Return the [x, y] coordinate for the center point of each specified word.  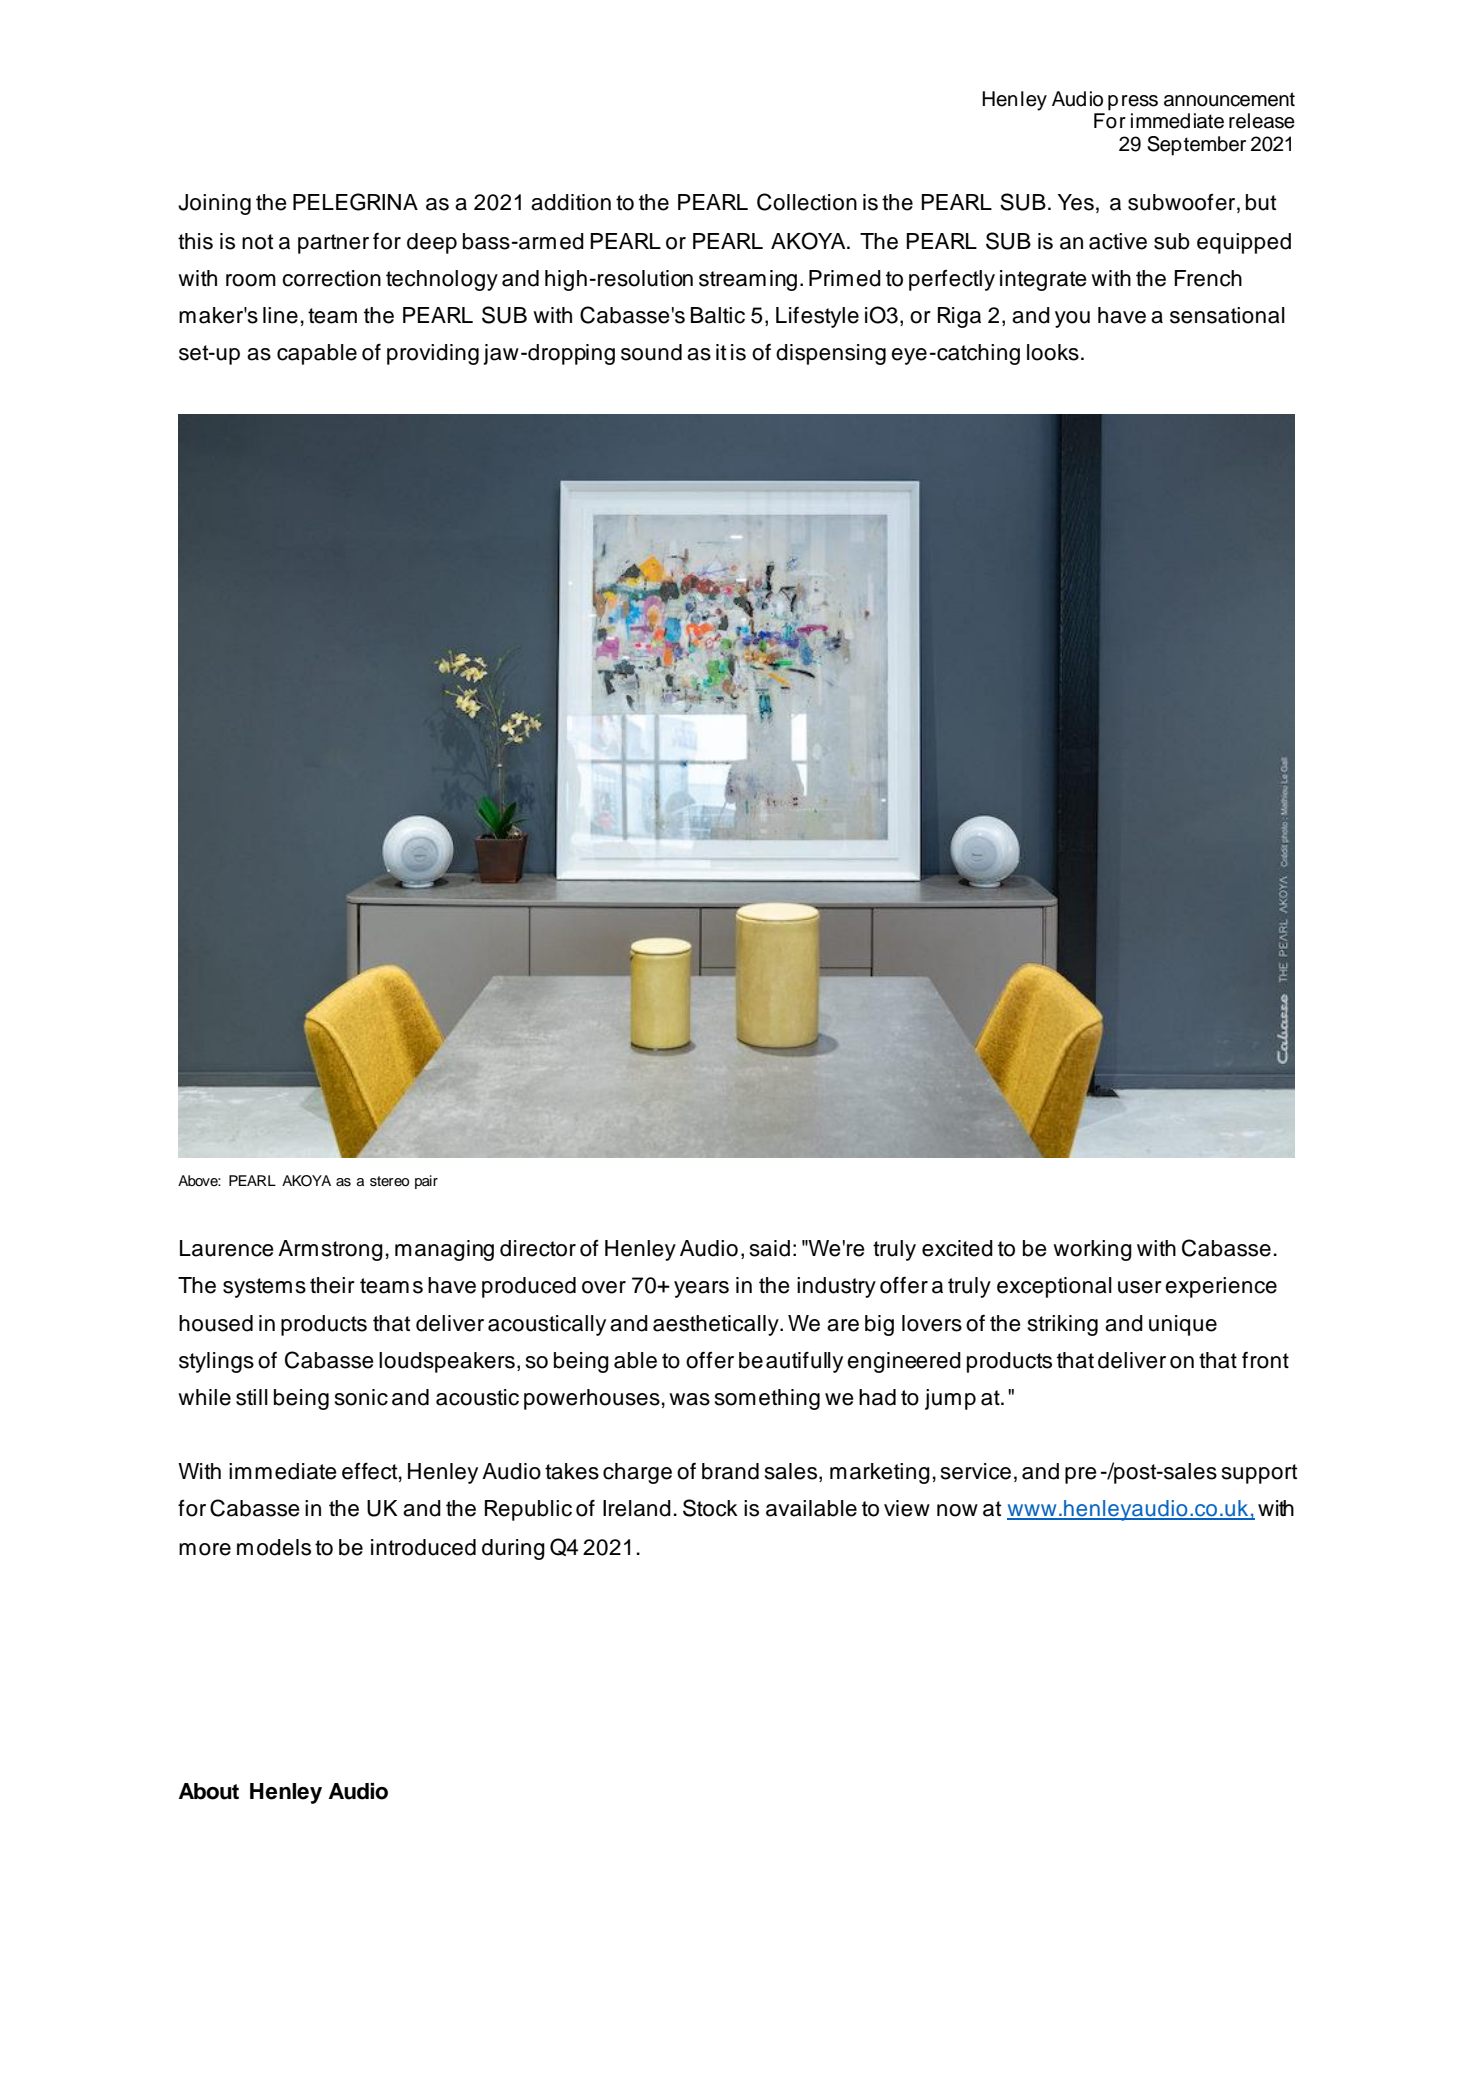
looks [1053, 352]
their [332, 1285]
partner [333, 244]
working [1092, 1250]
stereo [389, 1181]
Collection [807, 202]
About [209, 1791]
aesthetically [717, 1325]
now [957, 1510]
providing [433, 354]
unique [1183, 1325]
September [1196, 146]
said [770, 1248]
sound [651, 352]
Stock [710, 1508]
